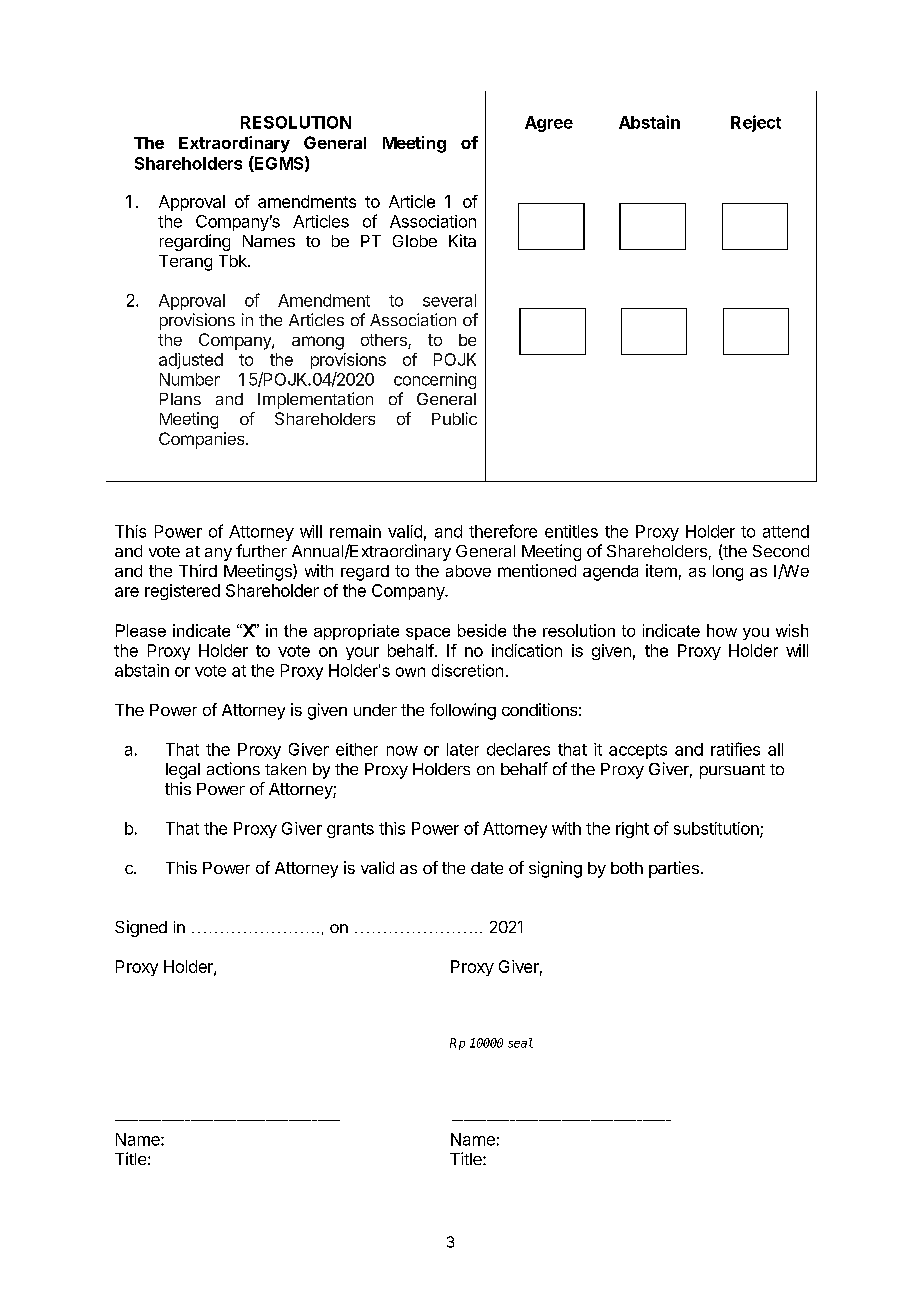 This document has width=924, height=1307. Describe the element at coordinates (786, 531) in the document. I see `attend` at that location.
